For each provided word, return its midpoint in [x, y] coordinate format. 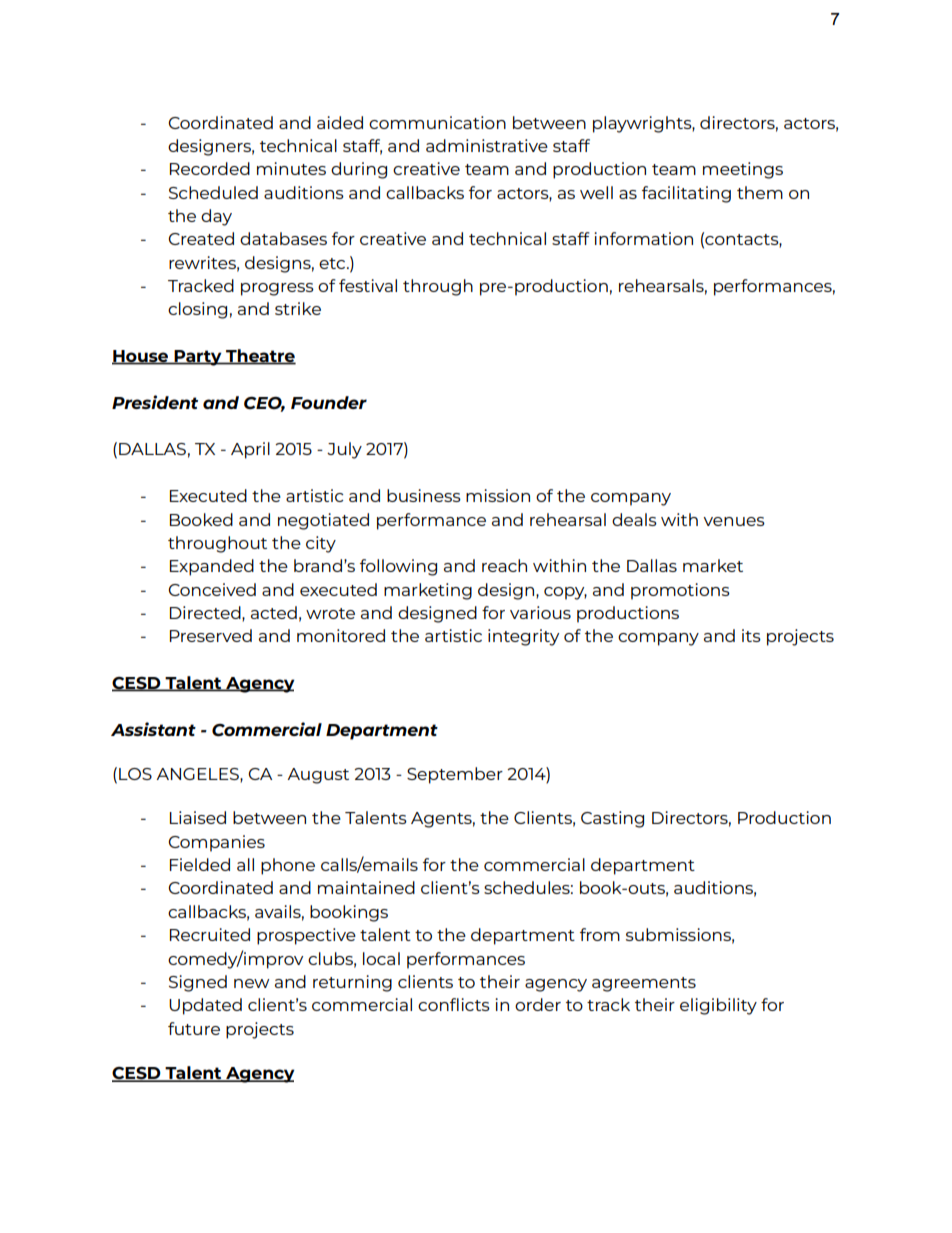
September [455, 775]
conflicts [454, 1004]
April [250, 450]
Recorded [210, 168]
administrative [487, 145]
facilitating [686, 194]
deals [634, 519]
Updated [205, 1006]
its [751, 635]
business [424, 495]
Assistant [153, 729]
